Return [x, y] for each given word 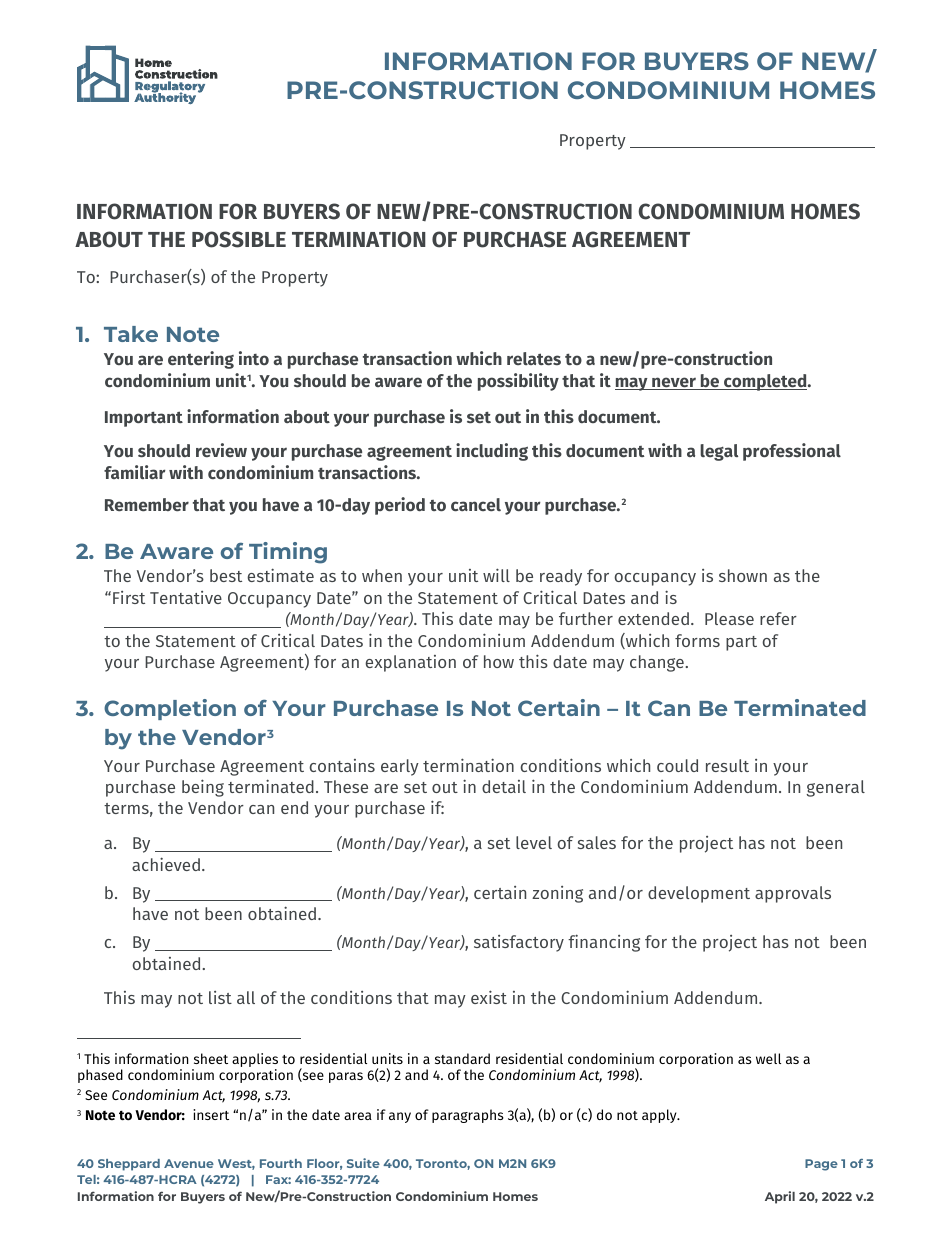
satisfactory [519, 943]
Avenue [189, 1163]
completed [765, 382]
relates [534, 359]
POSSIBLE [239, 239]
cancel [476, 505]
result [727, 765]
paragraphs [468, 1116]
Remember [147, 505]
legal [719, 452]
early [400, 767]
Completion [170, 709]
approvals [793, 894]
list [220, 997]
